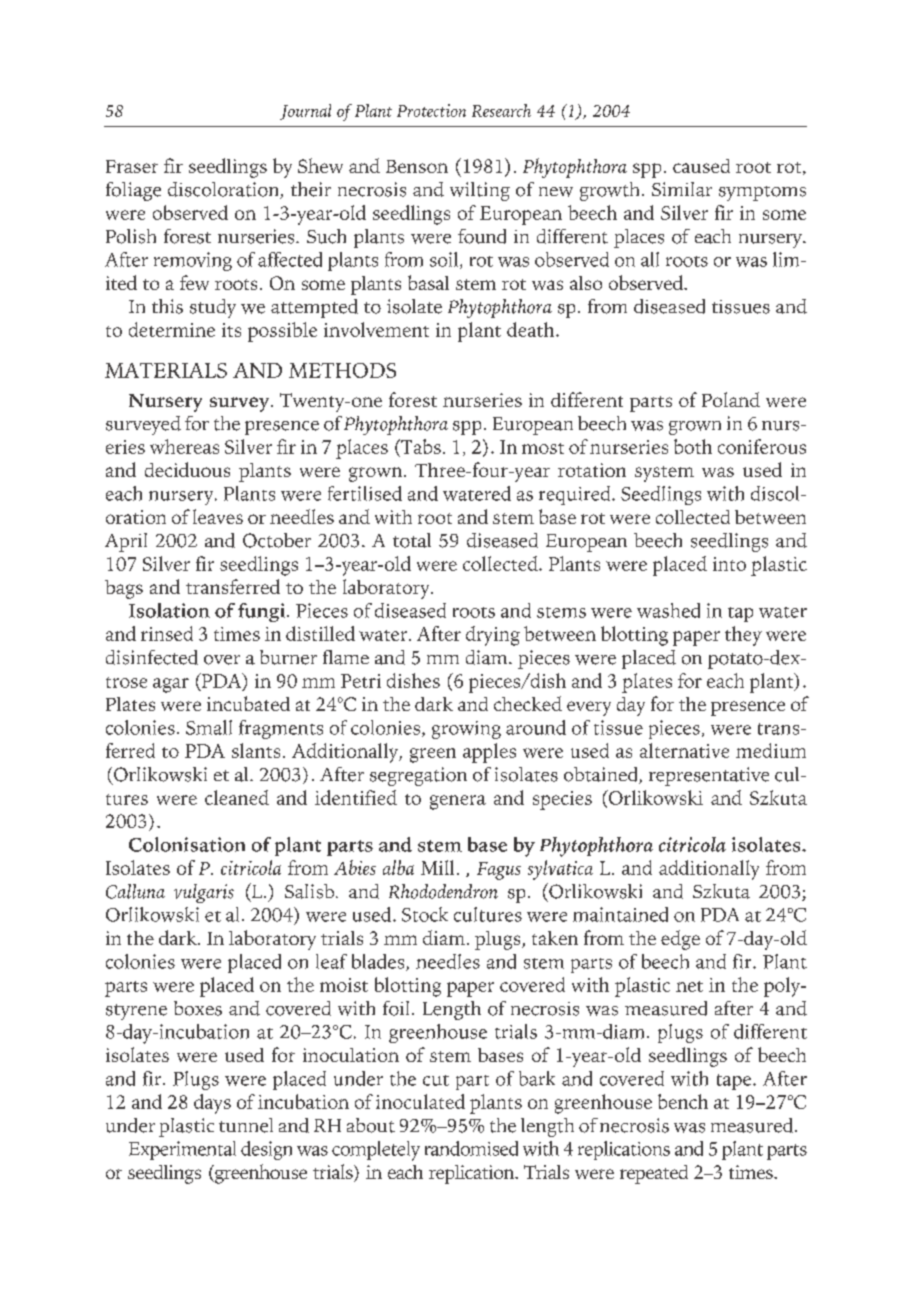 The height and width of the screenshot is (1316, 901). What do you see at coordinates (365, 493) in the screenshot?
I see `fertilised` at bounding box center [365, 493].
